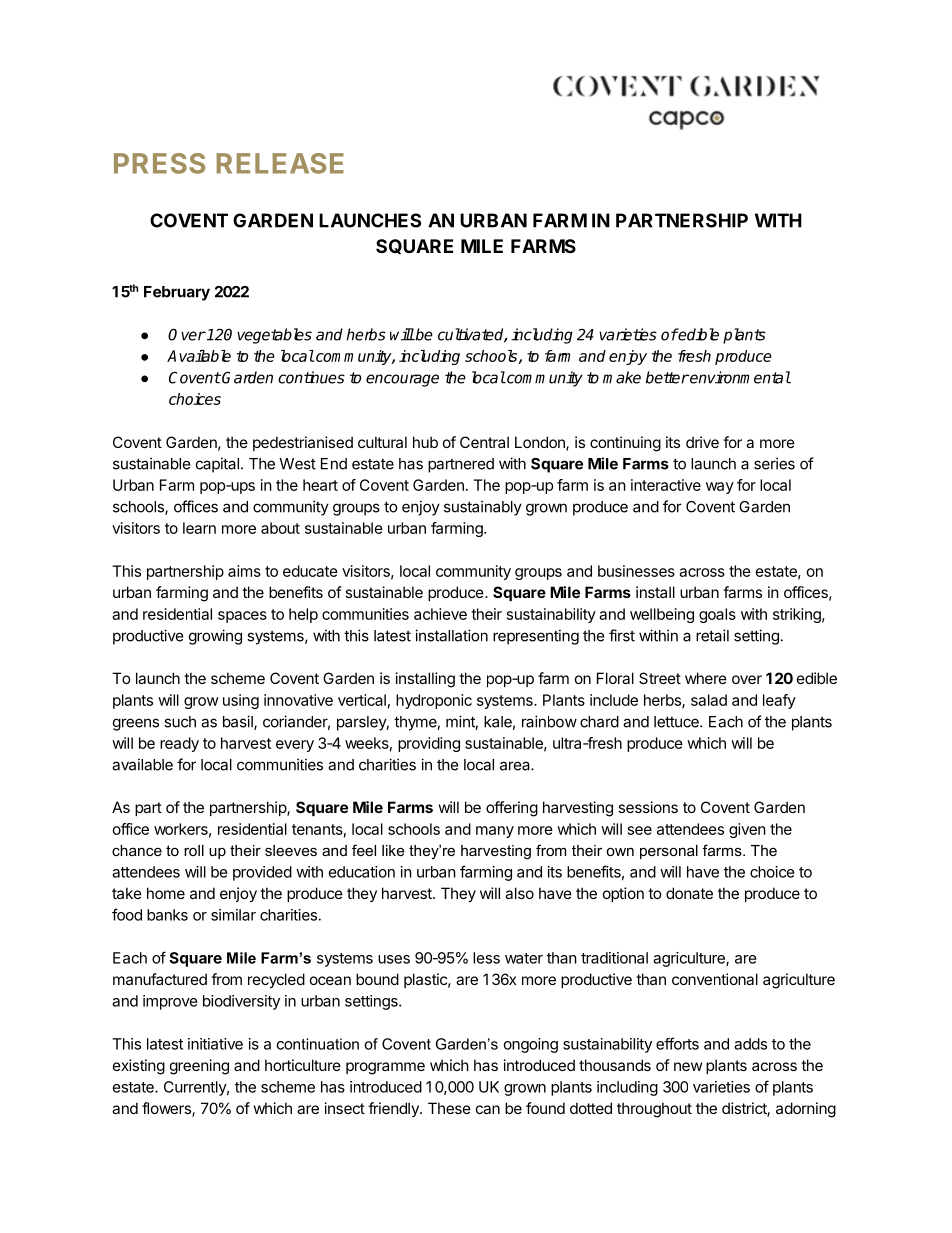  Describe the element at coordinates (747, 830) in the screenshot. I see `given` at that location.
